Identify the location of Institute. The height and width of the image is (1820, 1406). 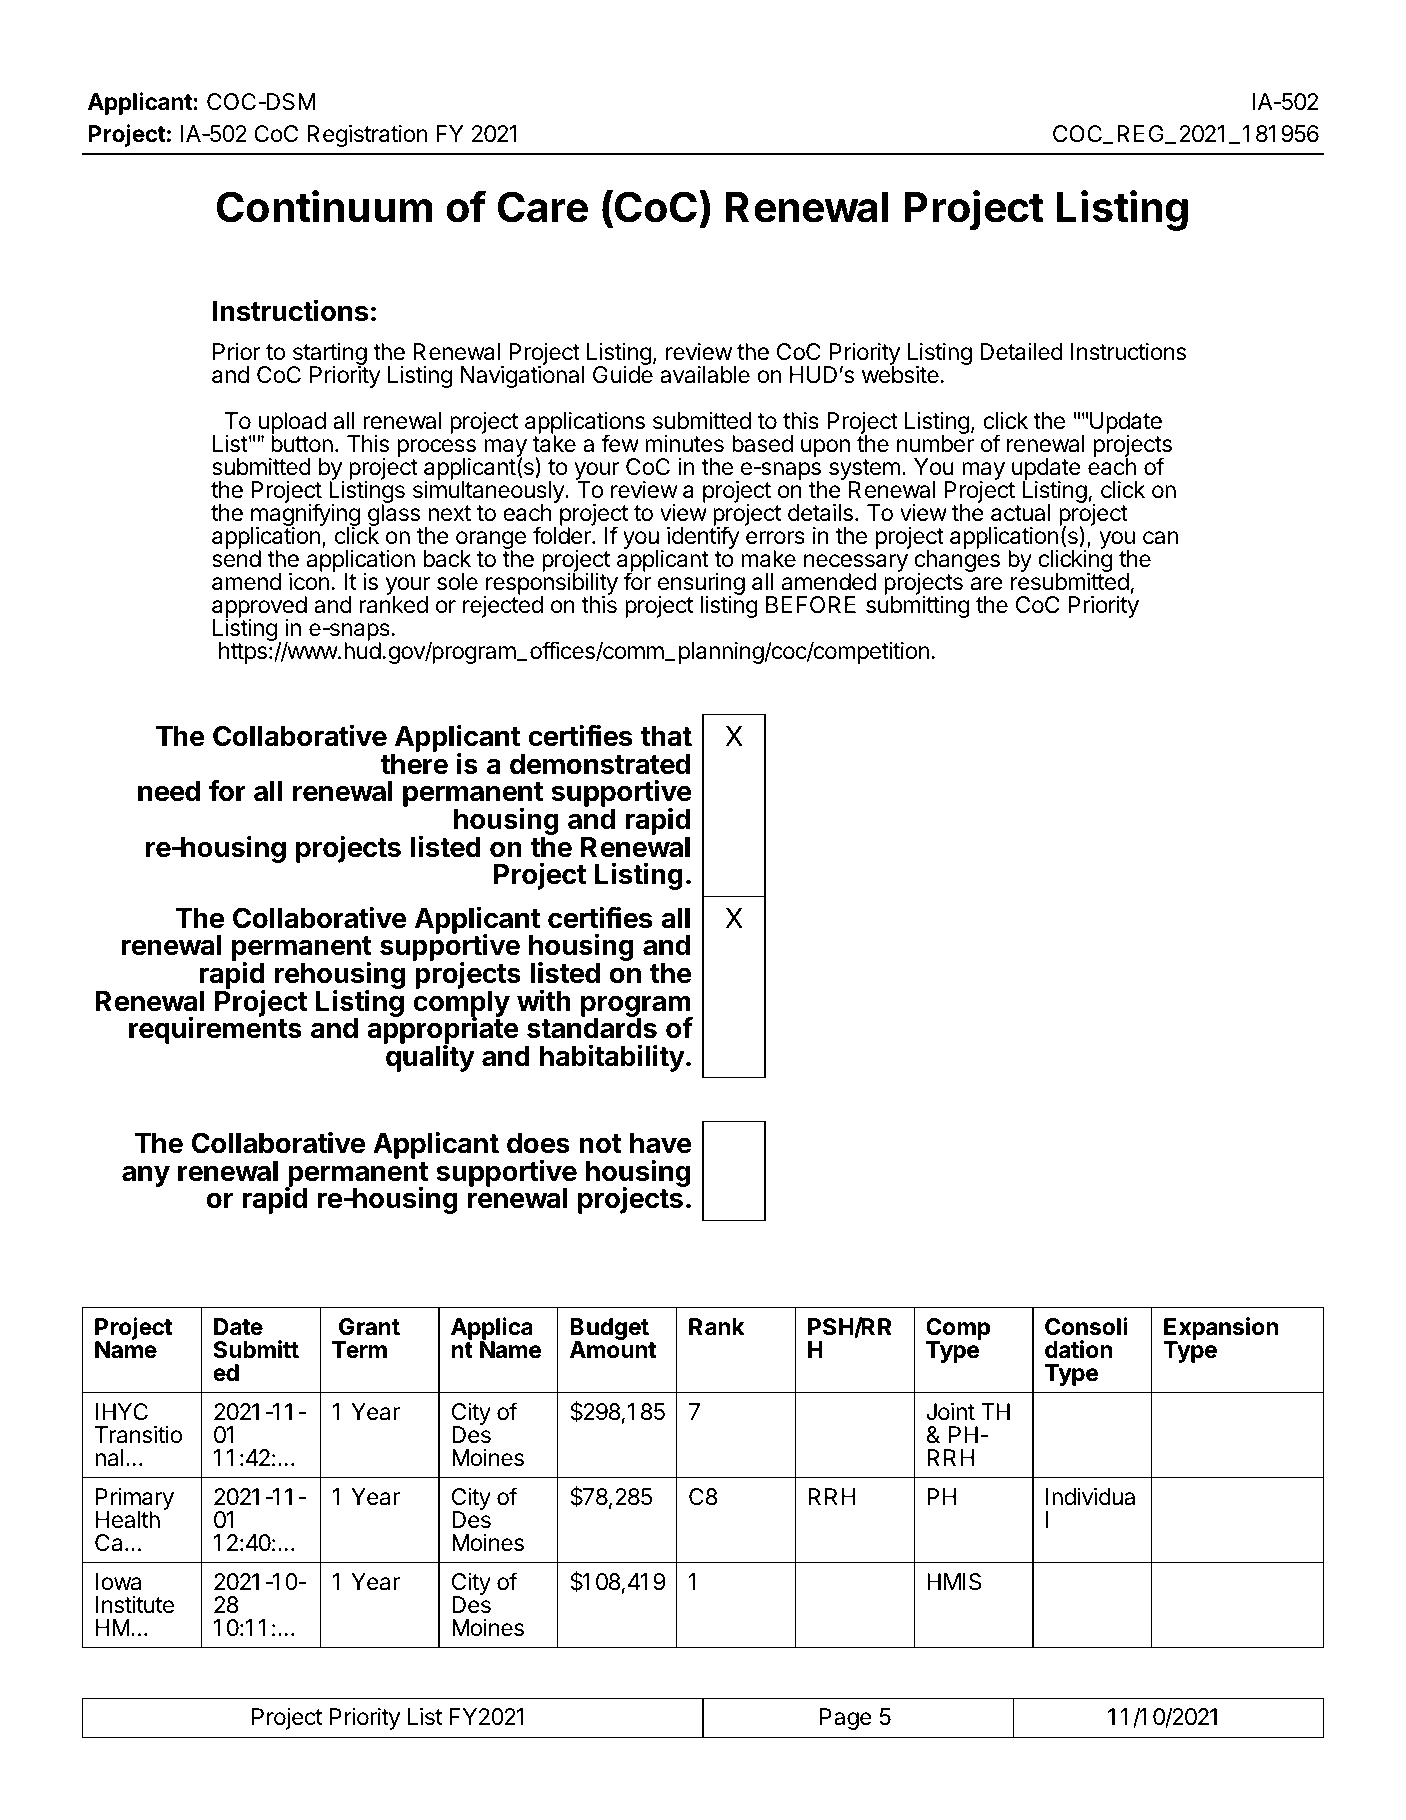
(135, 1605).
